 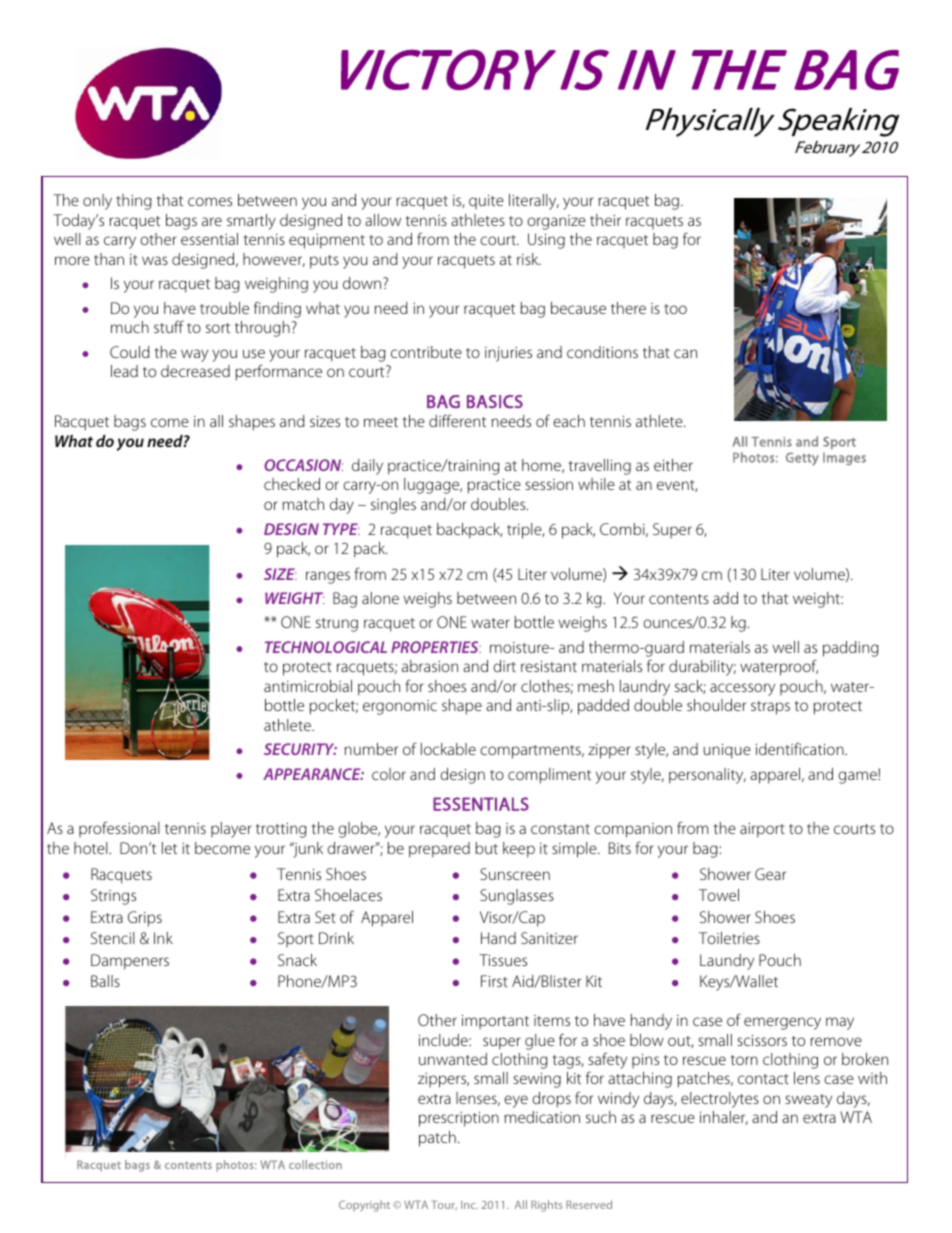 What do you see at coordinates (155, 260) in the screenshot?
I see `was` at bounding box center [155, 260].
